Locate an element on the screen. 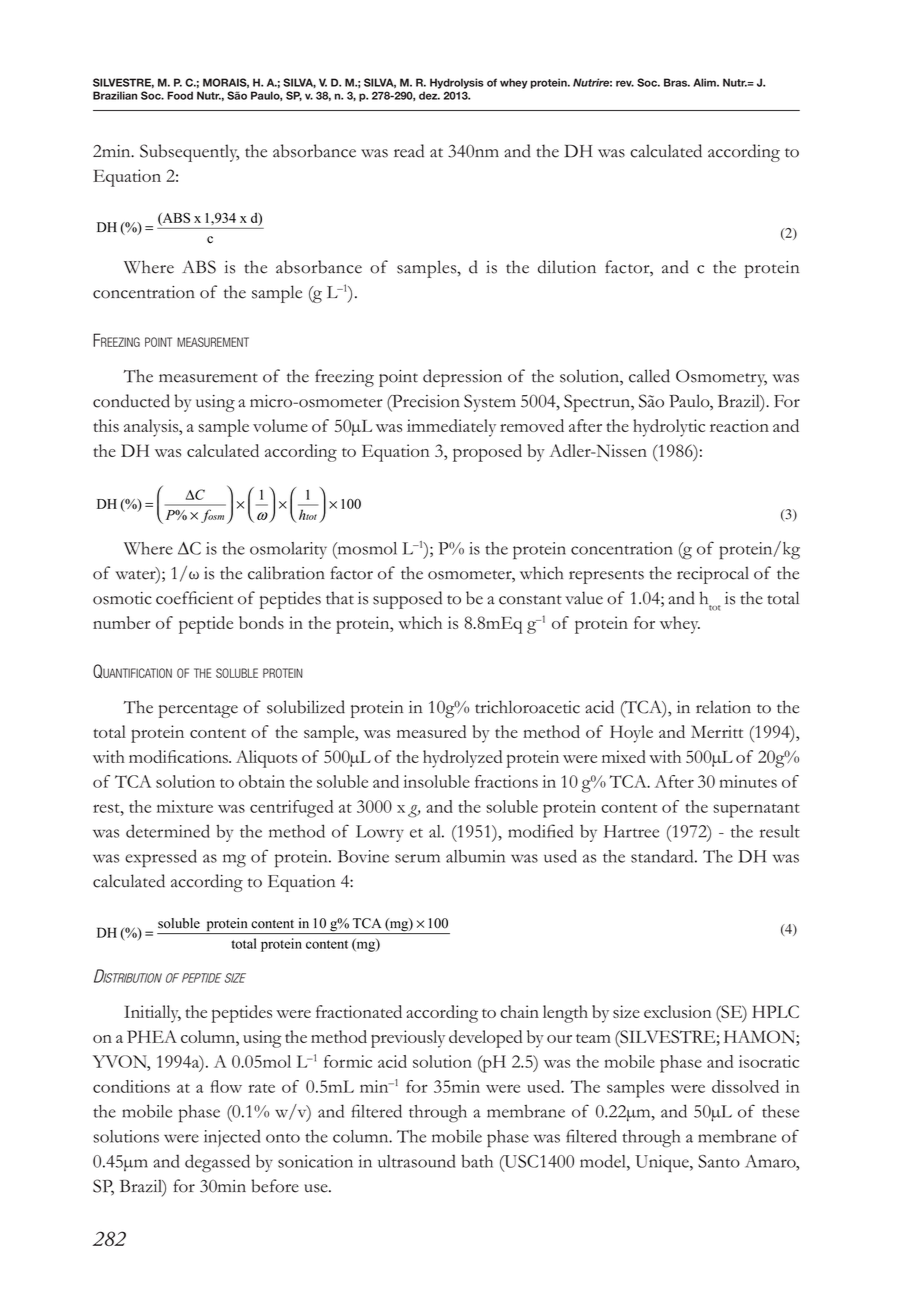 The width and height of the screenshot is (903, 1316). depression is located at coordinates (462, 378).
